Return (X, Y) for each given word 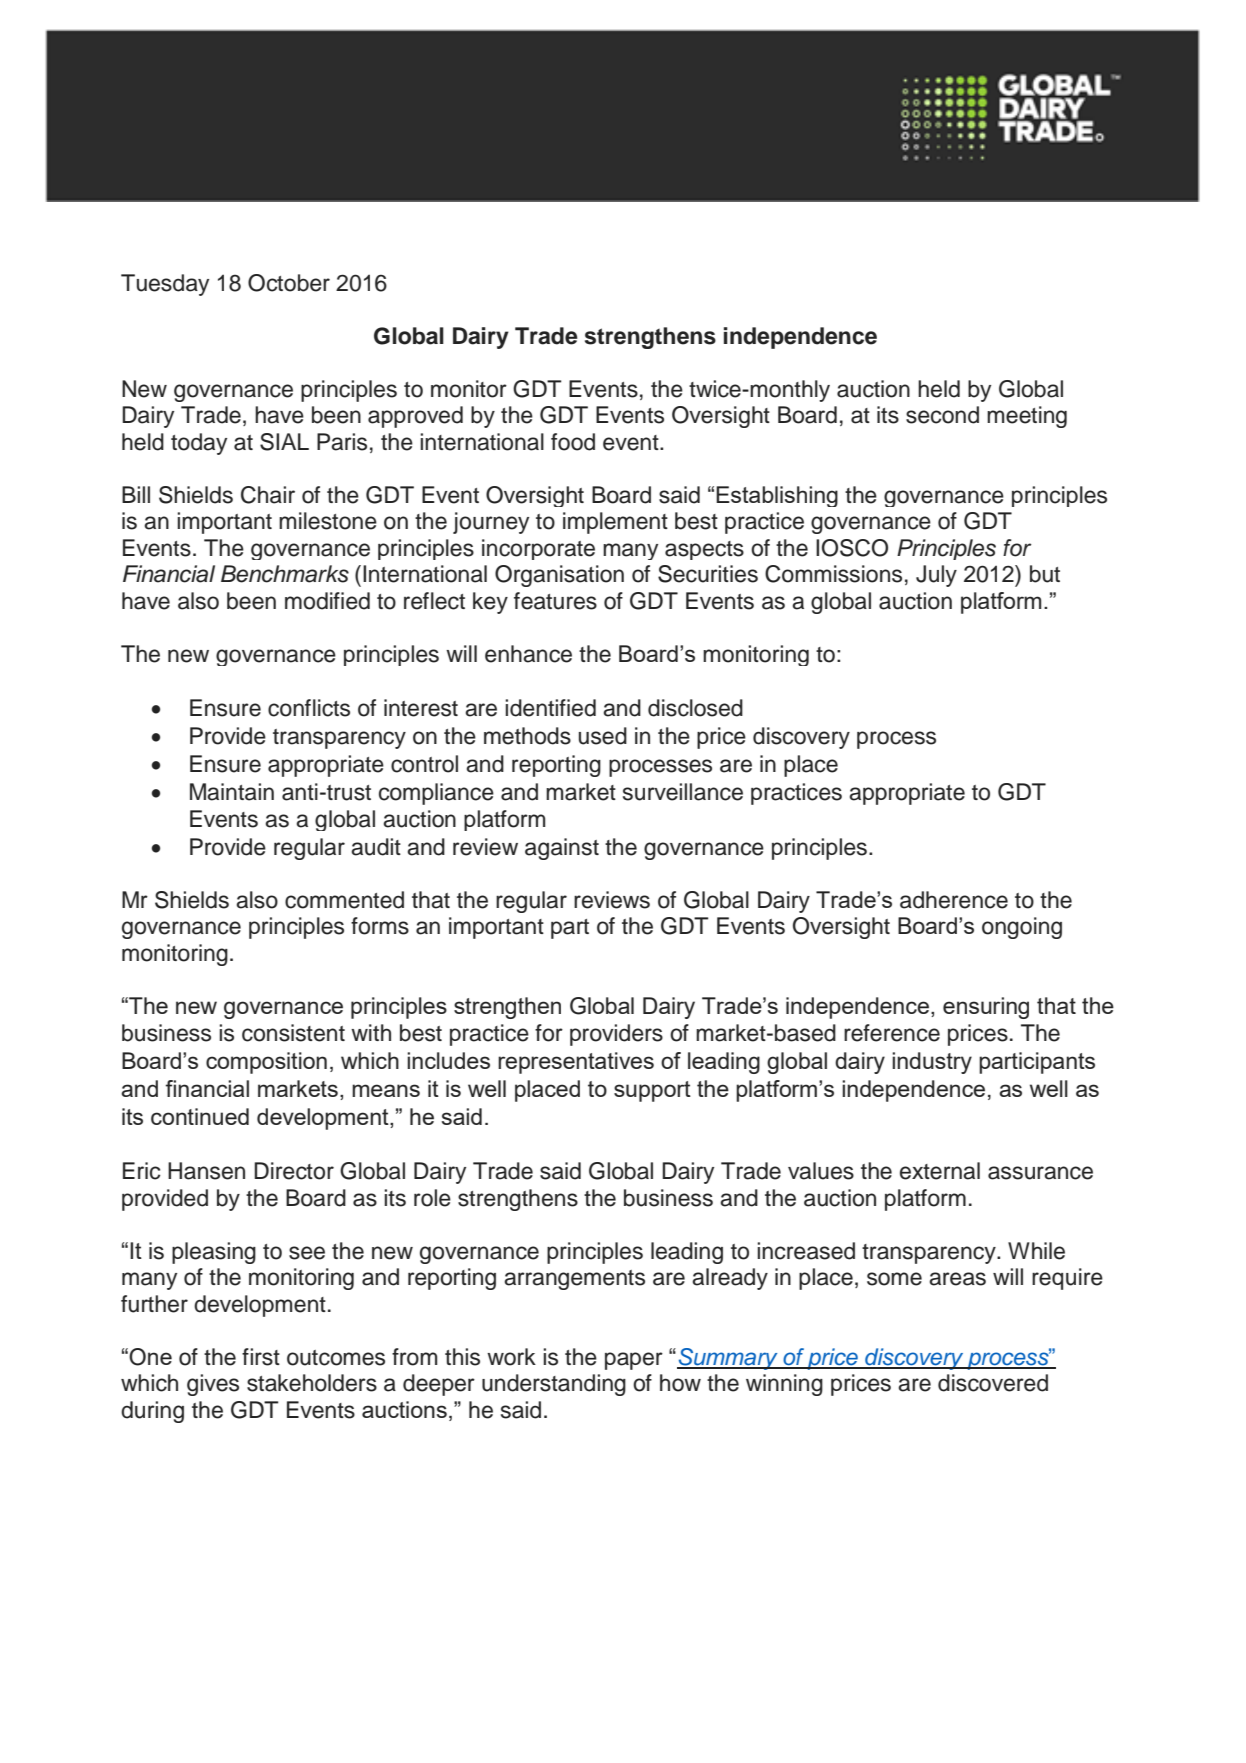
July (936, 576)
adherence (954, 900)
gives (213, 1385)
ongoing (1022, 928)
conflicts (309, 708)
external (940, 1171)
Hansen (206, 1171)
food (573, 442)
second (942, 415)
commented (344, 900)
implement (615, 523)
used (603, 736)
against (562, 849)
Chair (268, 495)
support (652, 1091)
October (289, 283)
